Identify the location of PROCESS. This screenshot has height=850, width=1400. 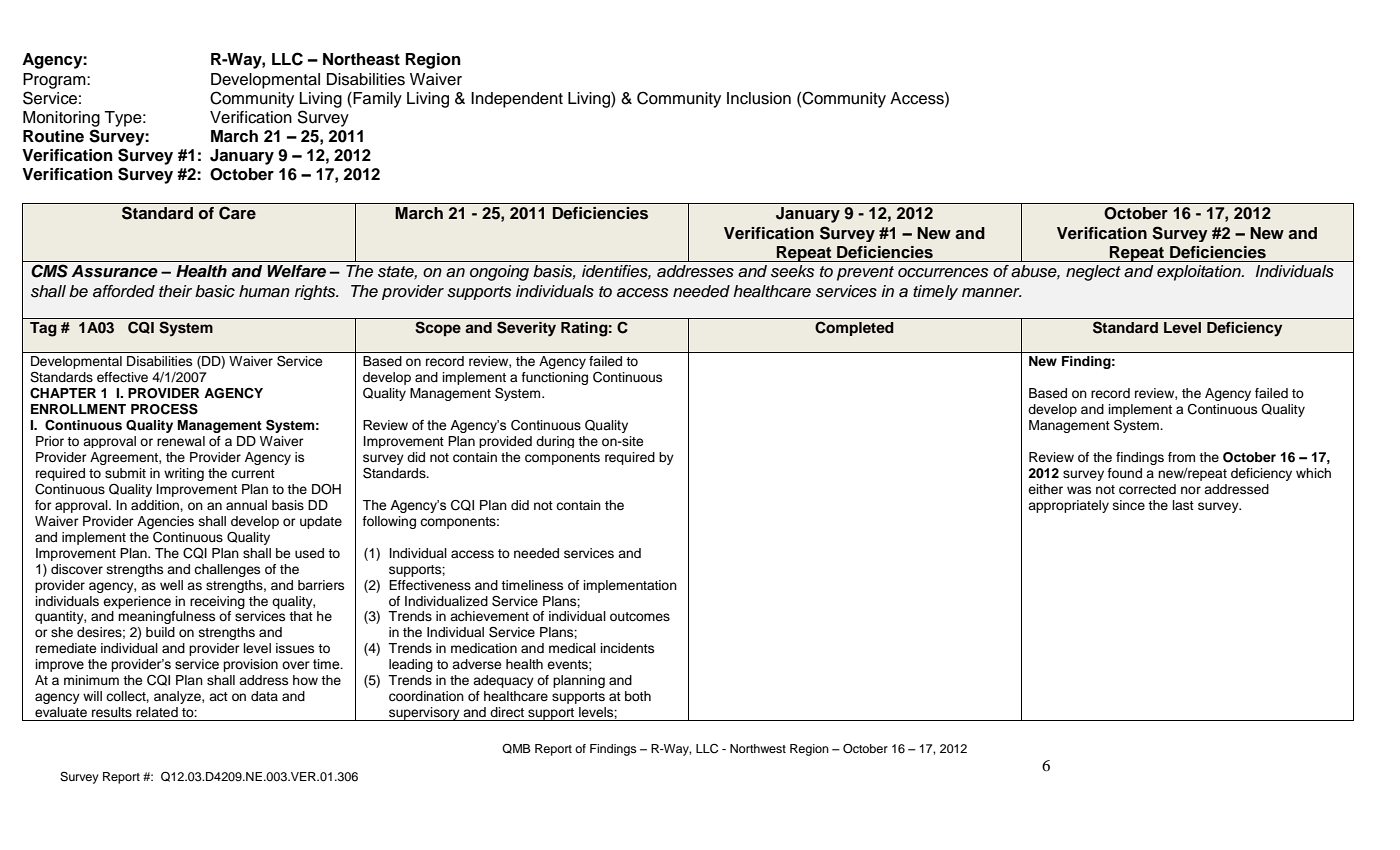
(164, 409).
